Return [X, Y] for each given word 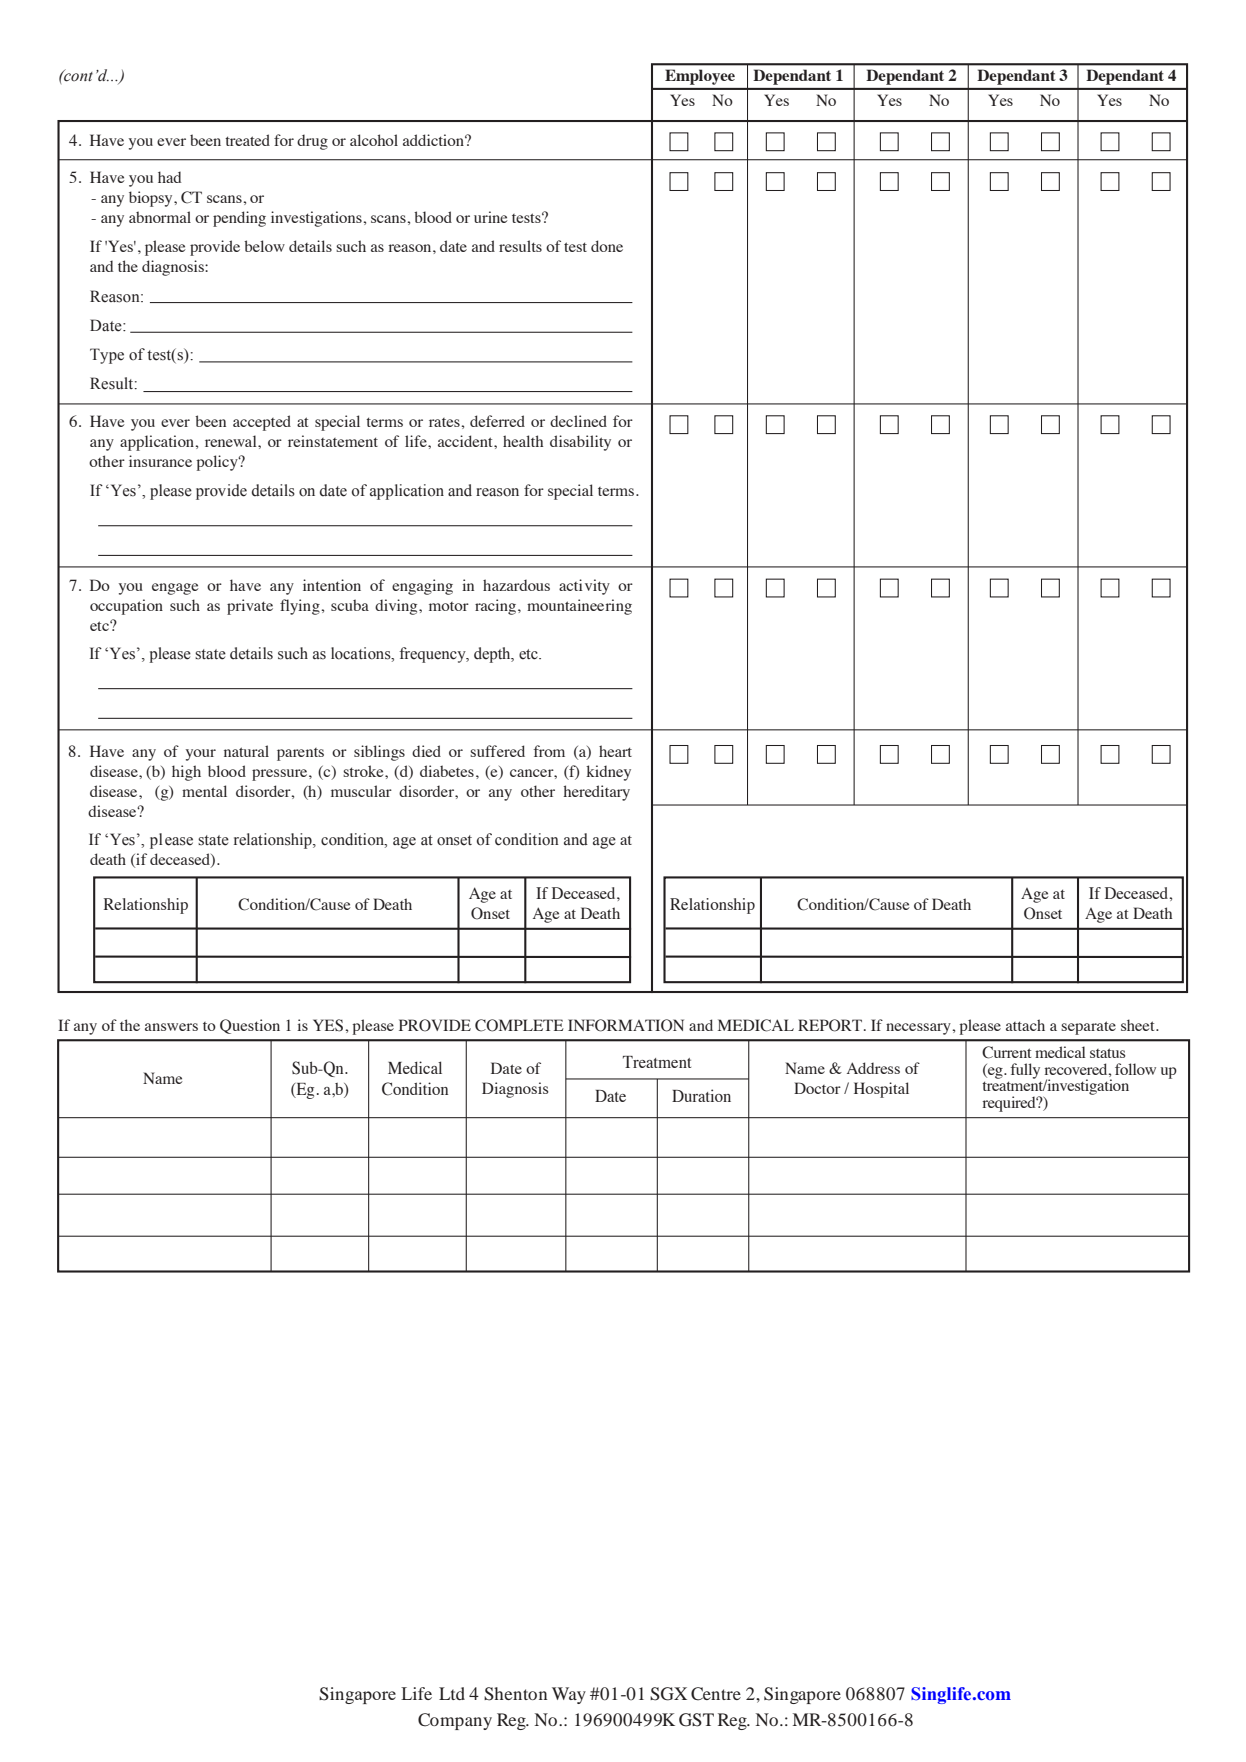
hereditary [596, 793]
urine [491, 217]
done [607, 246]
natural [246, 751]
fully [1025, 1071]
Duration [701, 1095]
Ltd [452, 1693]
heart [615, 751]
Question [250, 1026]
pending [239, 219]
